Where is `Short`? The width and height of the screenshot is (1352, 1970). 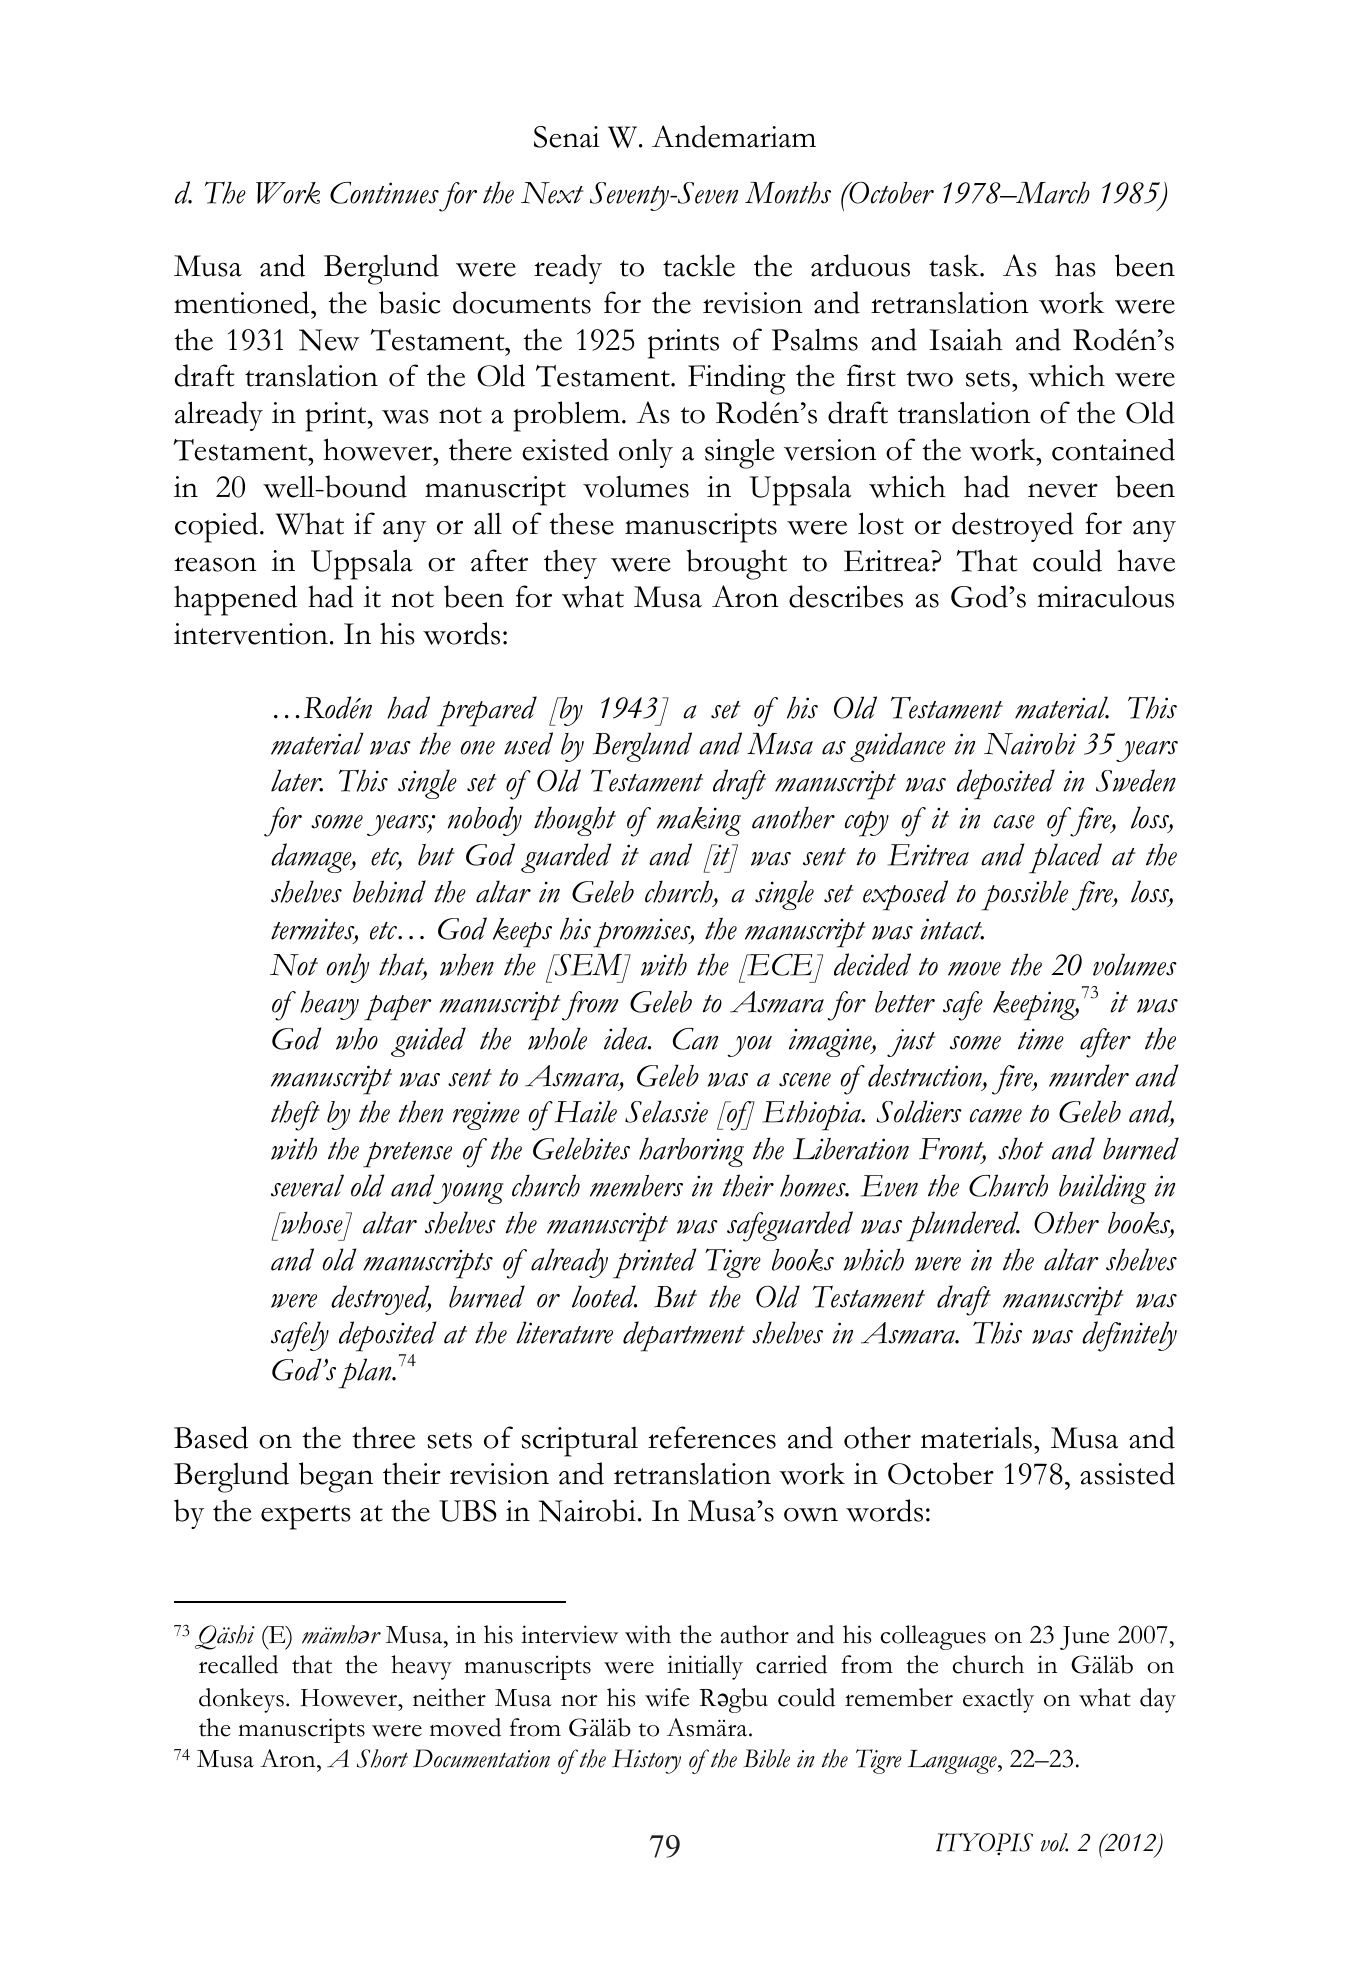 Short is located at coordinates (382, 1758).
